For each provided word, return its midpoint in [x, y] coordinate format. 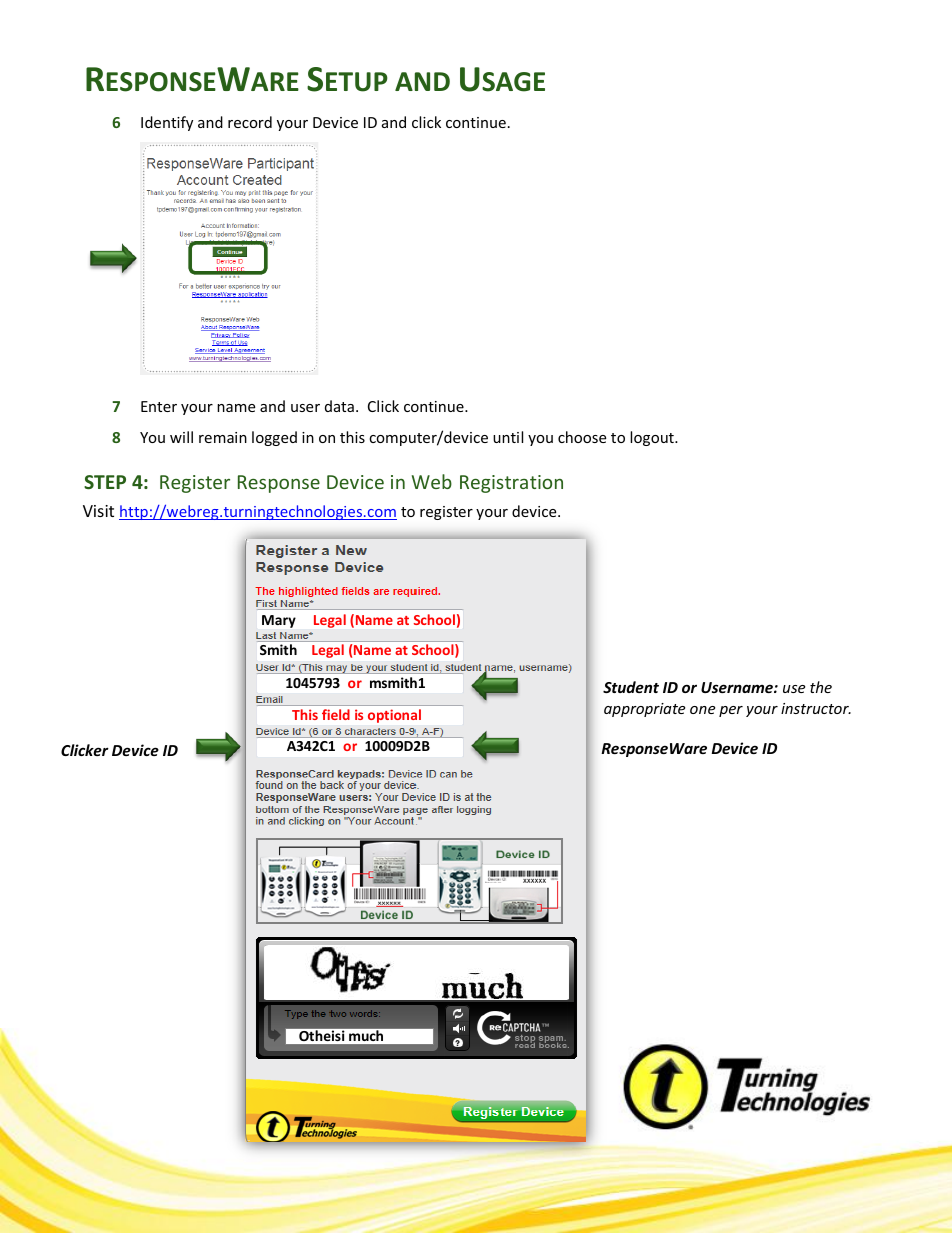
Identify [167, 123]
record [250, 122]
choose [582, 437]
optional [394, 716]
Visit [98, 511]
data [339, 406]
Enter [159, 406]
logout [653, 438]
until [508, 437]
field [336, 714]
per [731, 711]
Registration [511, 484]
